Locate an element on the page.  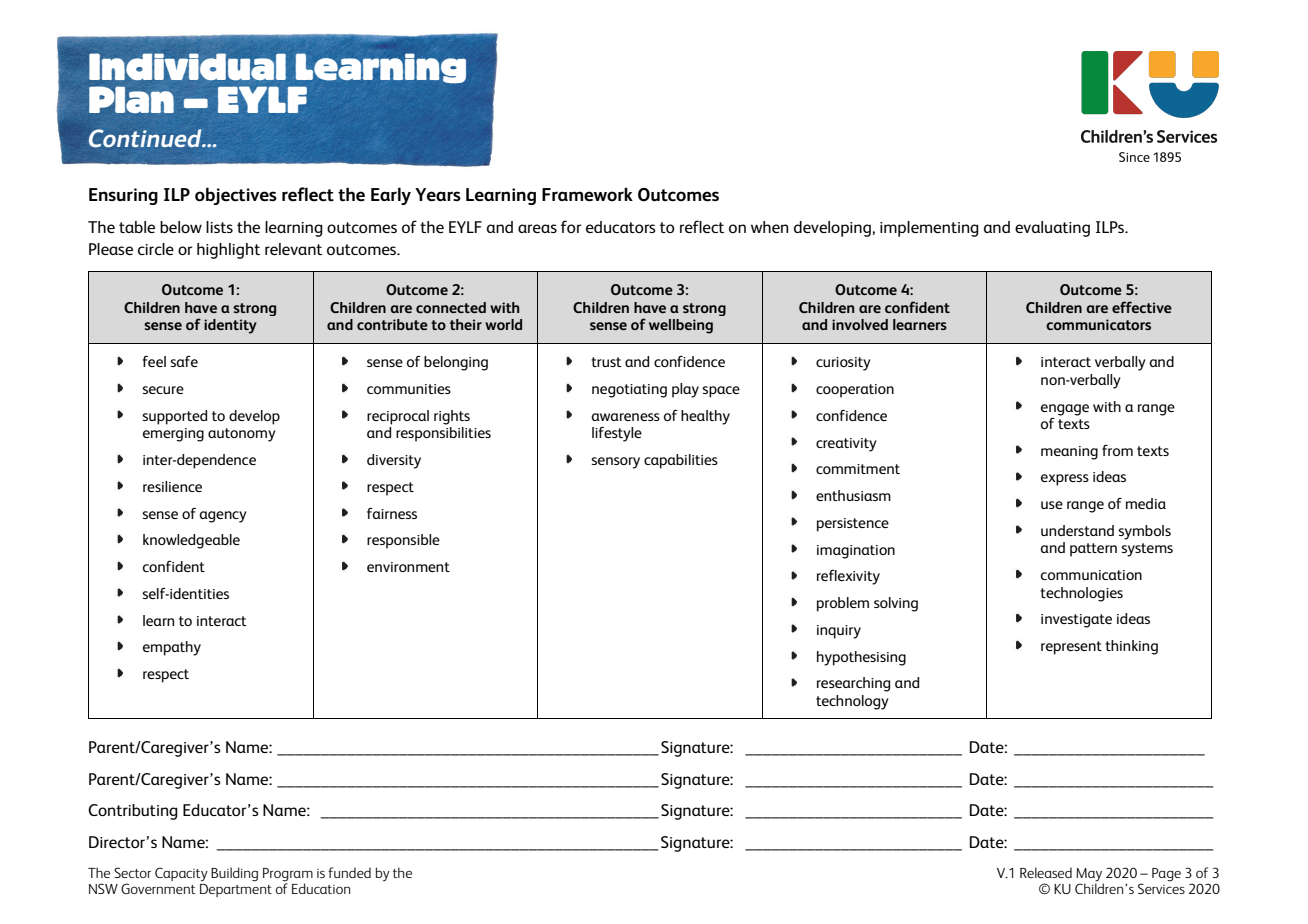
Individual is located at coordinates (187, 67).
